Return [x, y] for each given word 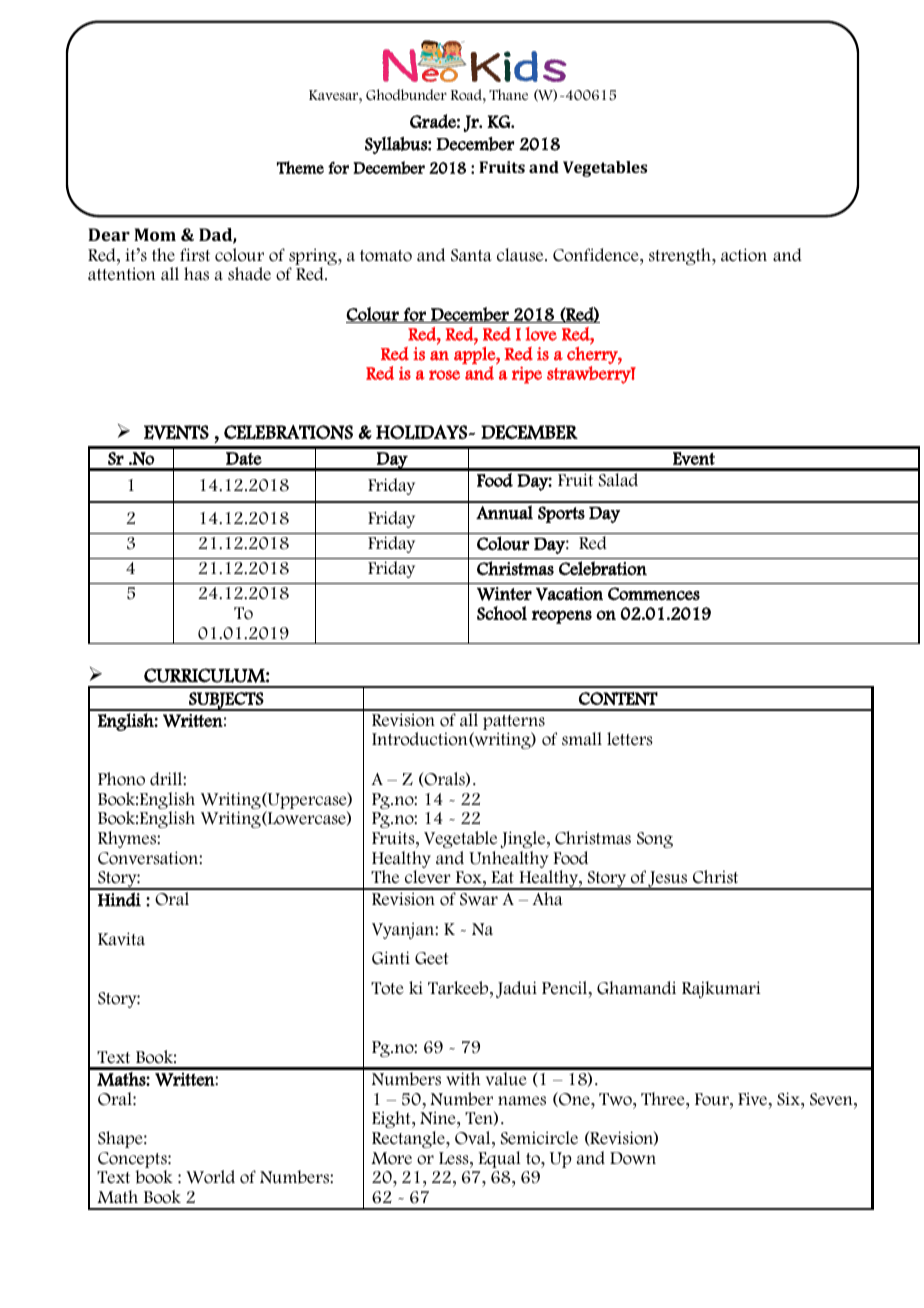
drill [167, 778]
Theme [300, 167]
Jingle [524, 839]
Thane [508, 94]
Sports [561, 514]
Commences [654, 594]
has [196, 274]
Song [655, 840]
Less [455, 1158]
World [210, 1177]
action [744, 255]
